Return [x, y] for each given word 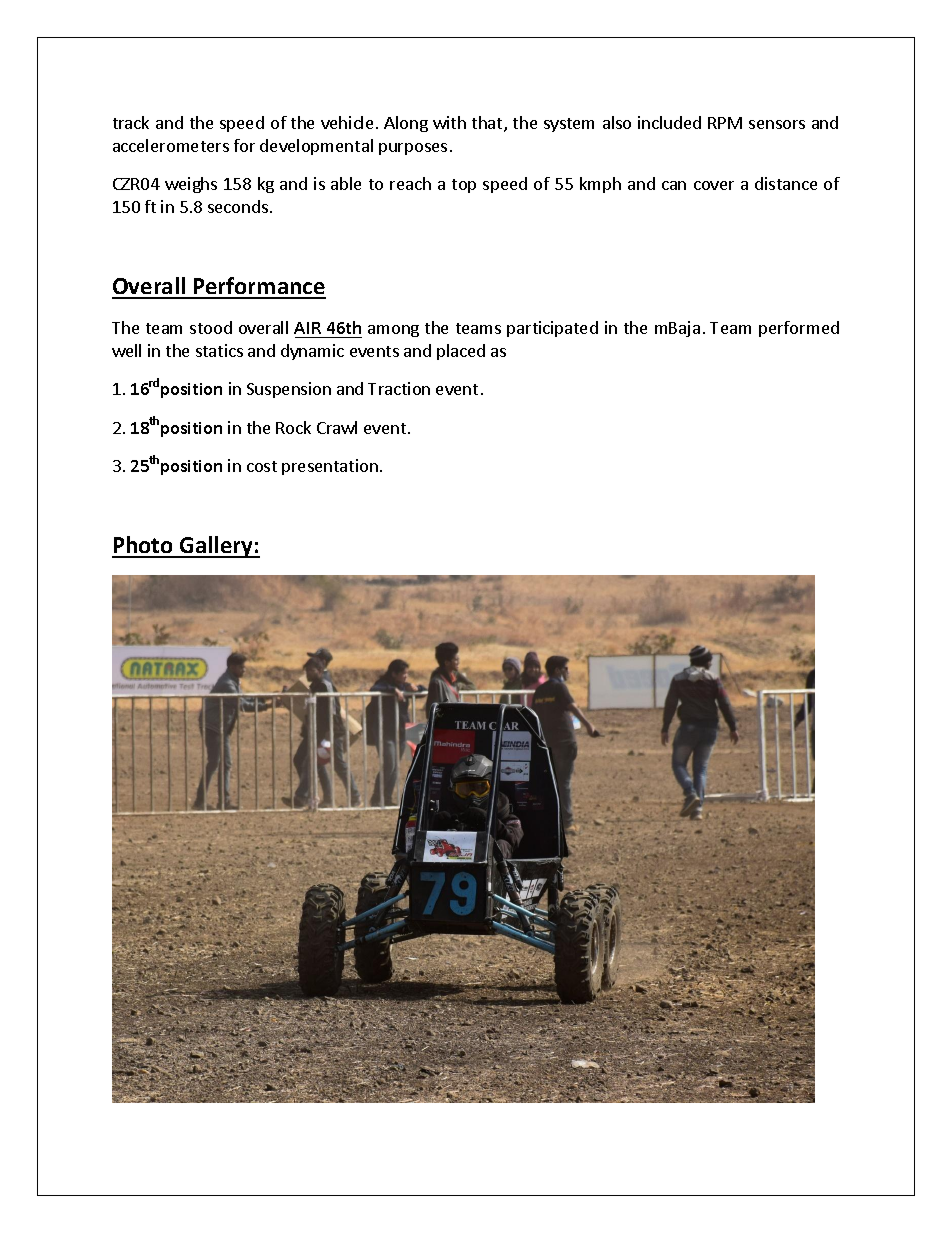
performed [799, 329]
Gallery [216, 547]
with [449, 122]
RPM [725, 123]
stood [211, 327]
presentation [330, 467]
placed [461, 352]
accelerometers [171, 145]
